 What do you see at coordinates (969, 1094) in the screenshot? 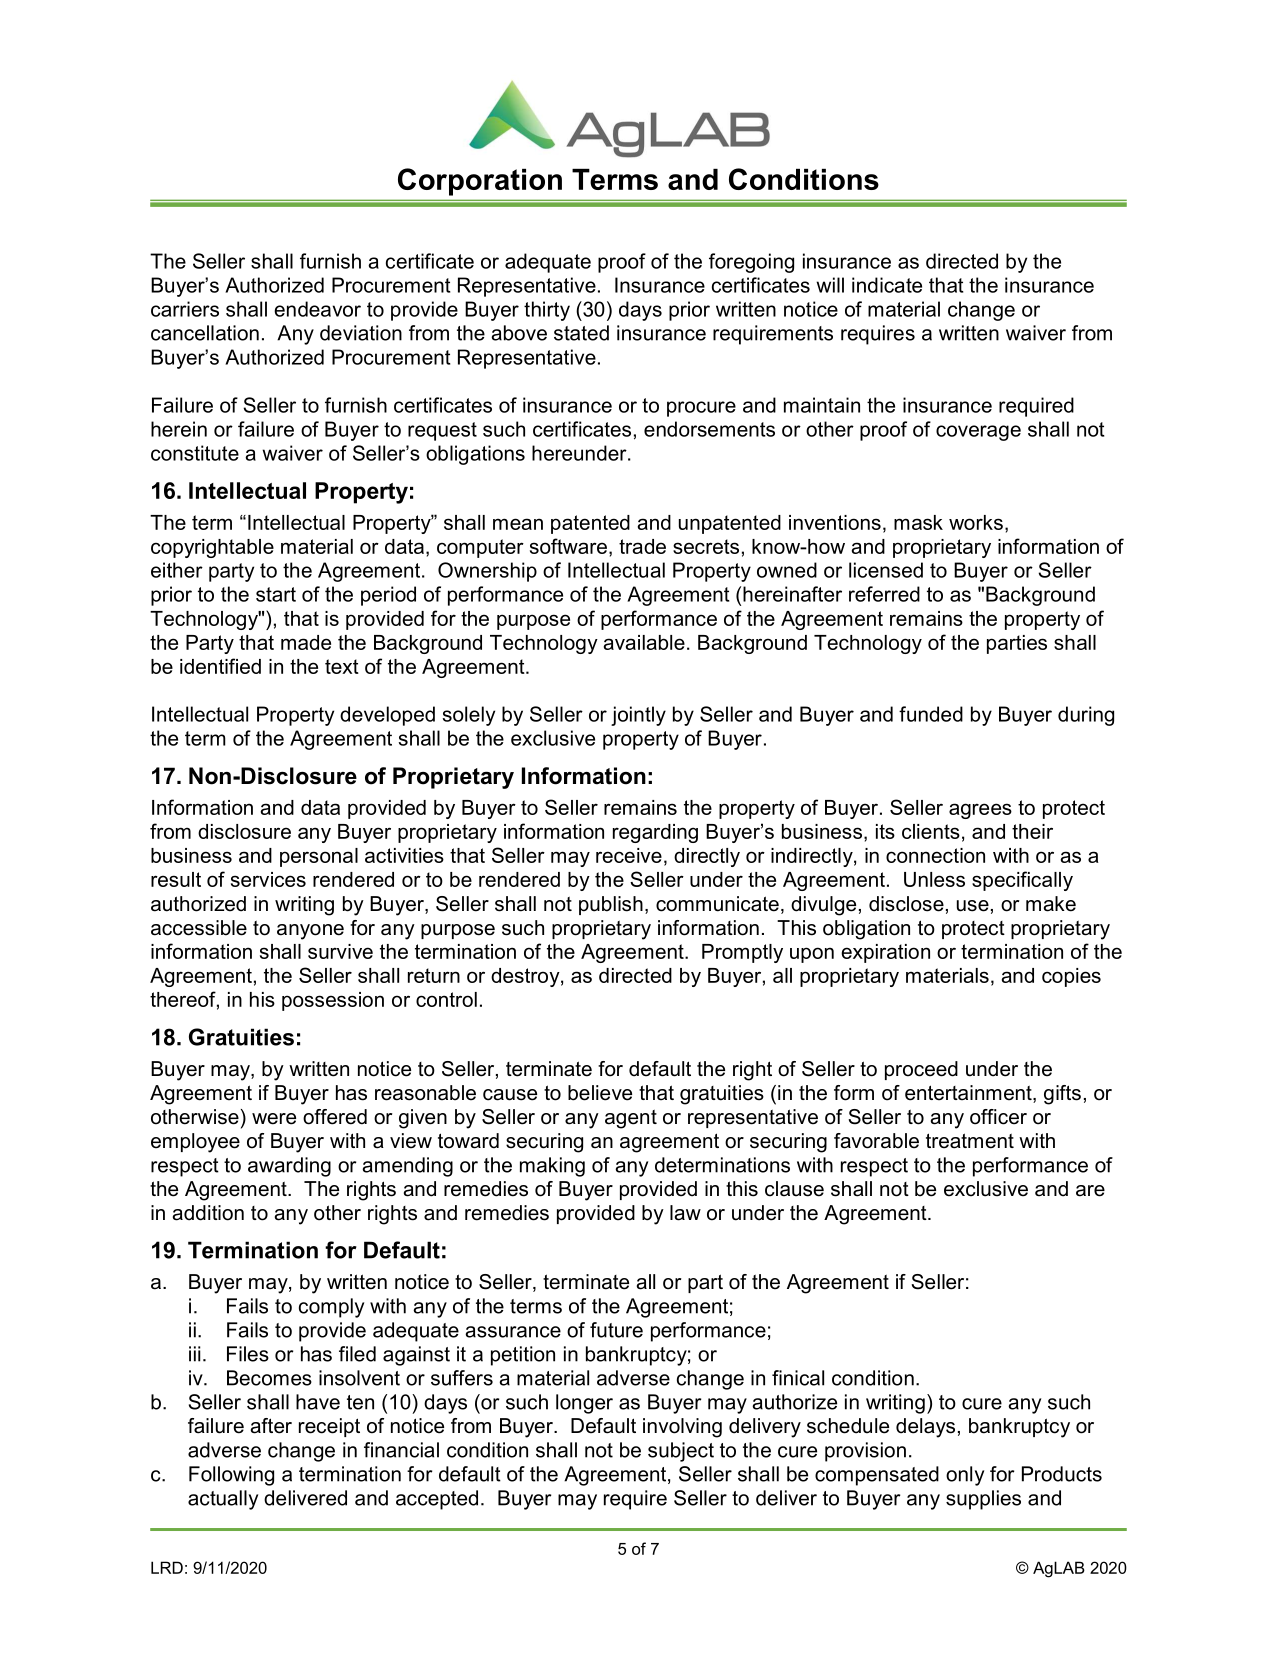
I see `entertainment` at bounding box center [969, 1094].
